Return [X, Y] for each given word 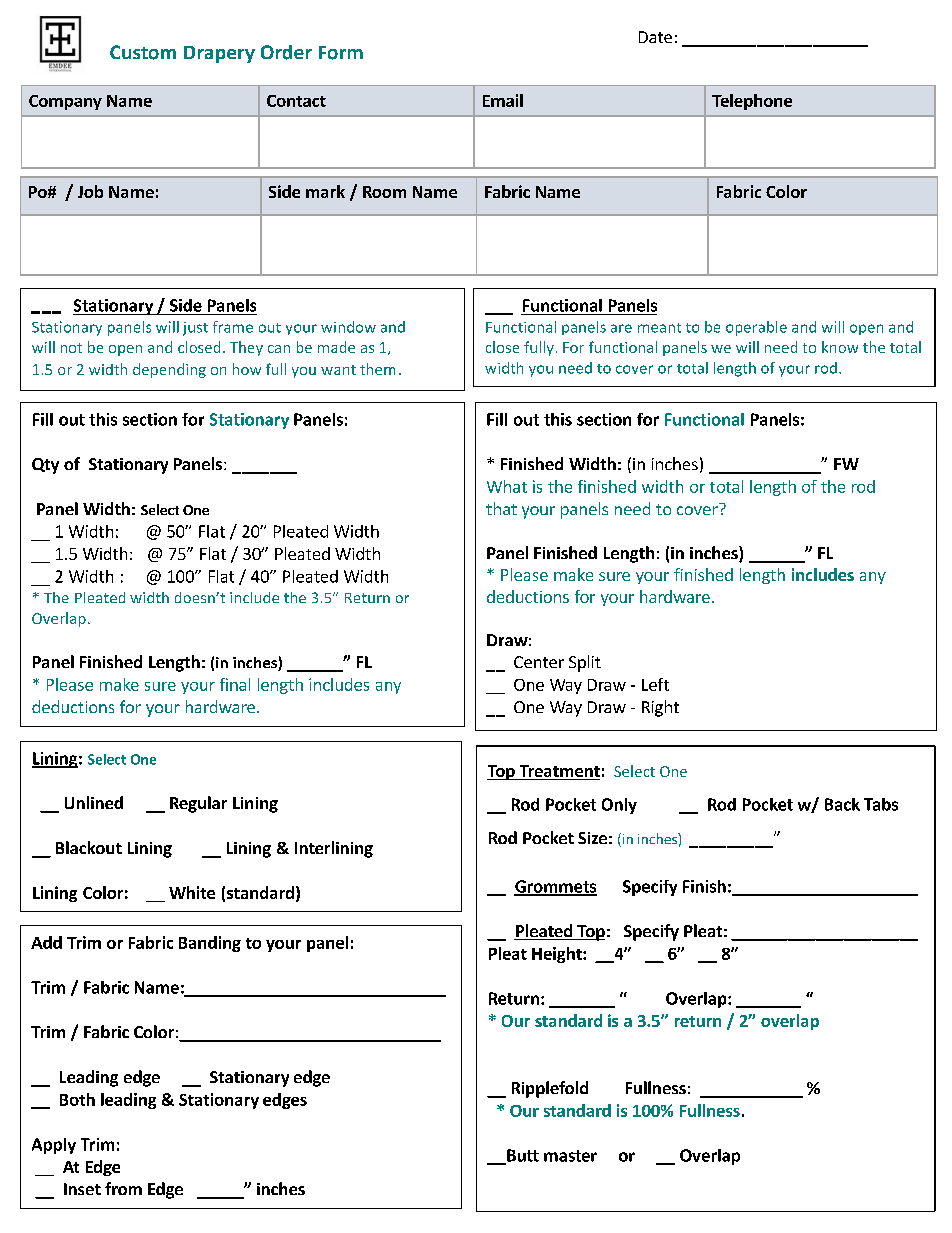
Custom [143, 52]
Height [558, 955]
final [235, 684]
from [123, 1188]
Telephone [752, 102]
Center [539, 662]
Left [655, 684]
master [570, 1156]
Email [503, 100]
